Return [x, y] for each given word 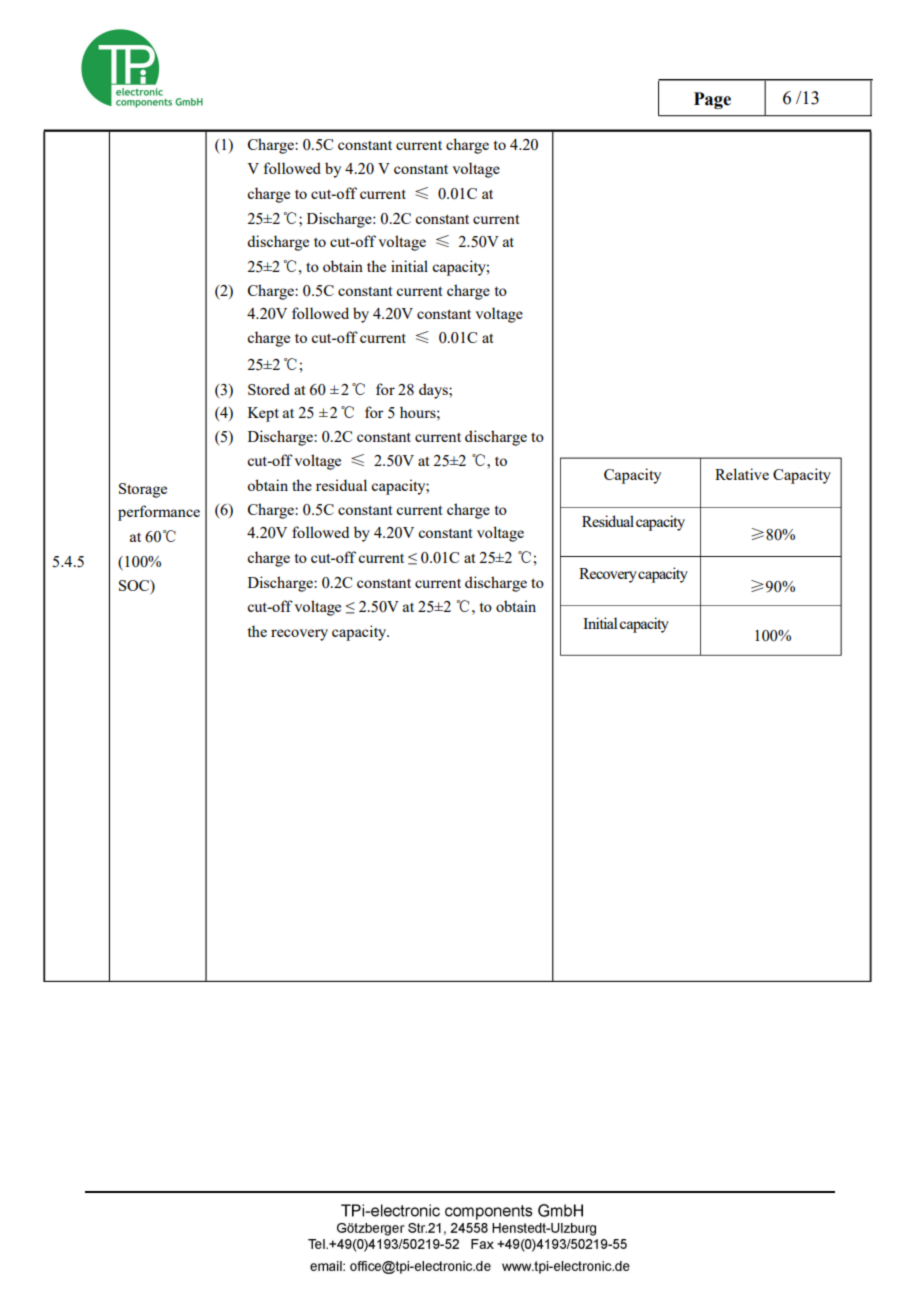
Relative [742, 474]
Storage [143, 490]
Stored [269, 389]
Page [712, 100]
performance [159, 513]
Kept [263, 414]
